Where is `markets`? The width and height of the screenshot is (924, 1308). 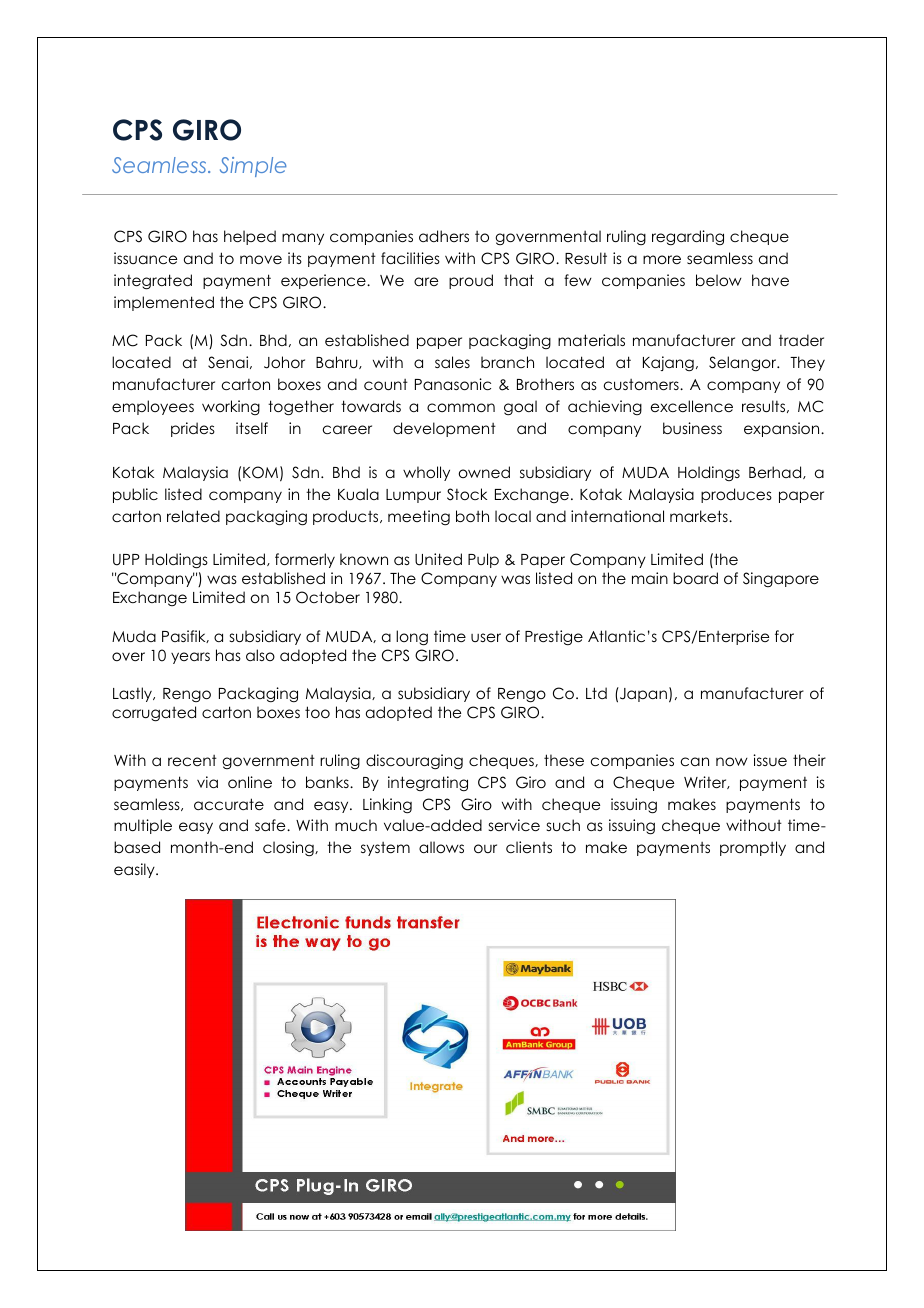 markets is located at coordinates (700, 516).
